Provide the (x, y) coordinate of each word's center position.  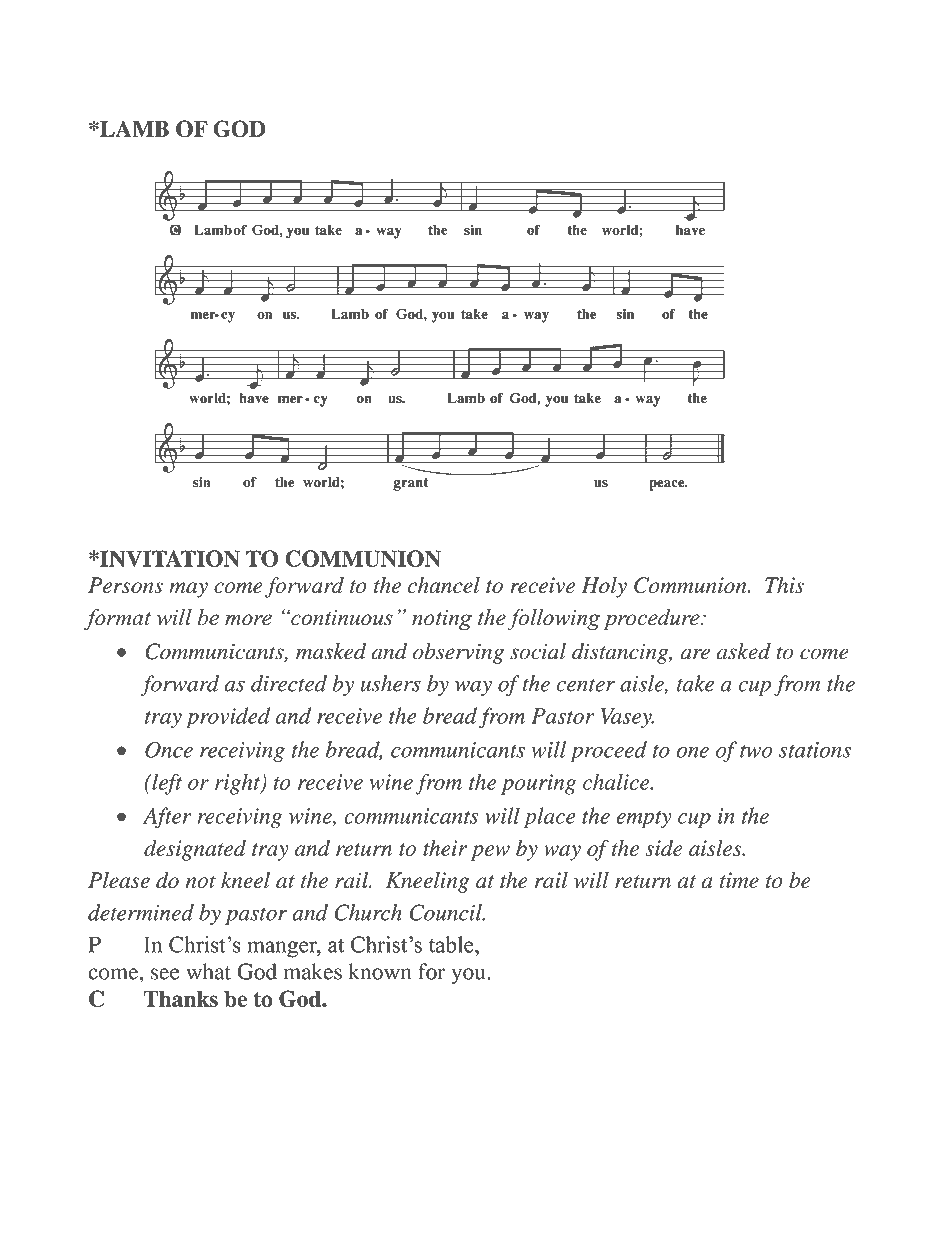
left (166, 784)
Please (119, 880)
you (469, 976)
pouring (538, 784)
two (756, 751)
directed (289, 683)
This (784, 585)
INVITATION (169, 558)
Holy (604, 587)
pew (490, 853)
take (695, 683)
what (208, 971)
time (739, 880)
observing (458, 653)
